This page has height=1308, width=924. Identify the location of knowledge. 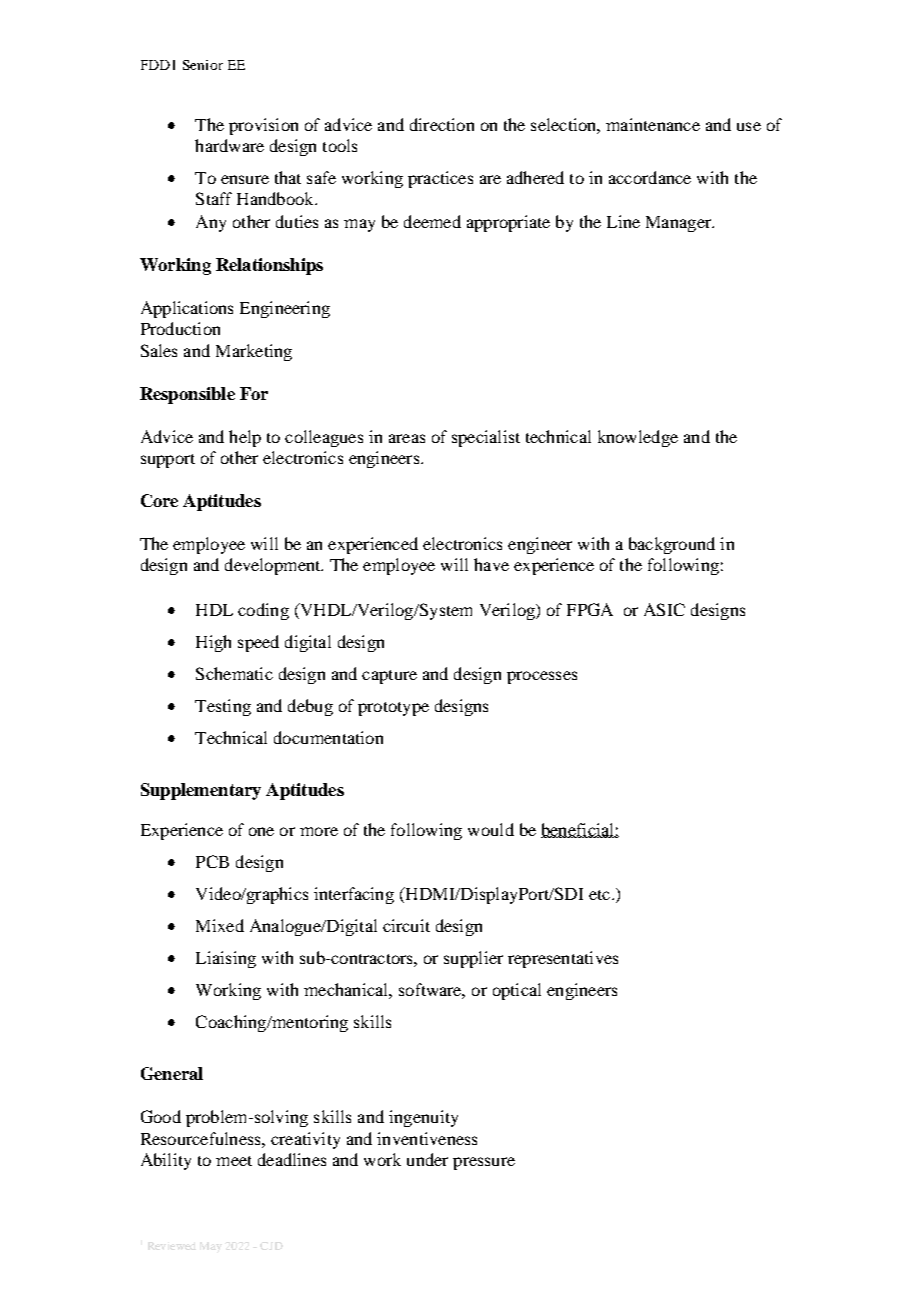
(638, 438).
